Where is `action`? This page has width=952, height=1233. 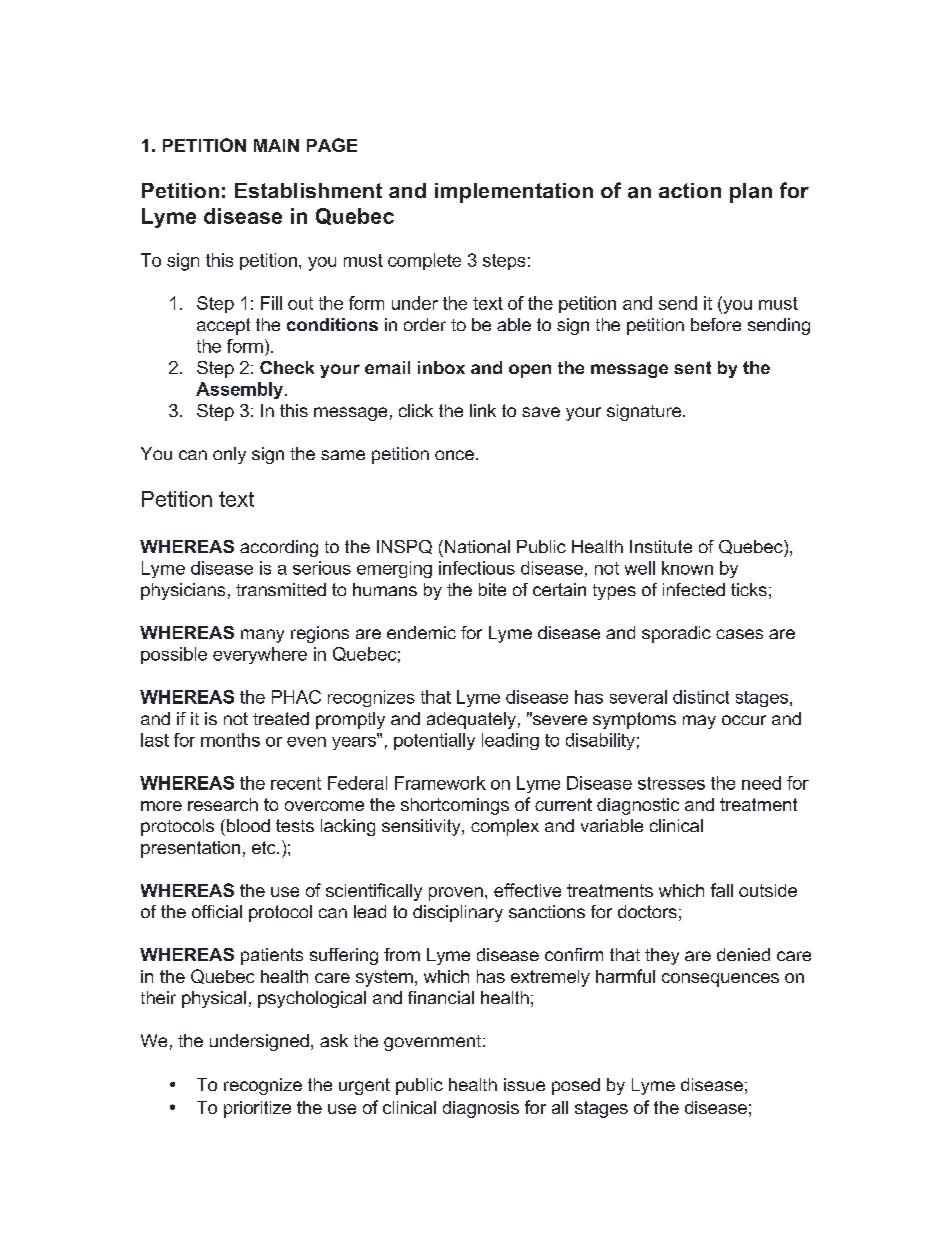
action is located at coordinates (690, 190).
